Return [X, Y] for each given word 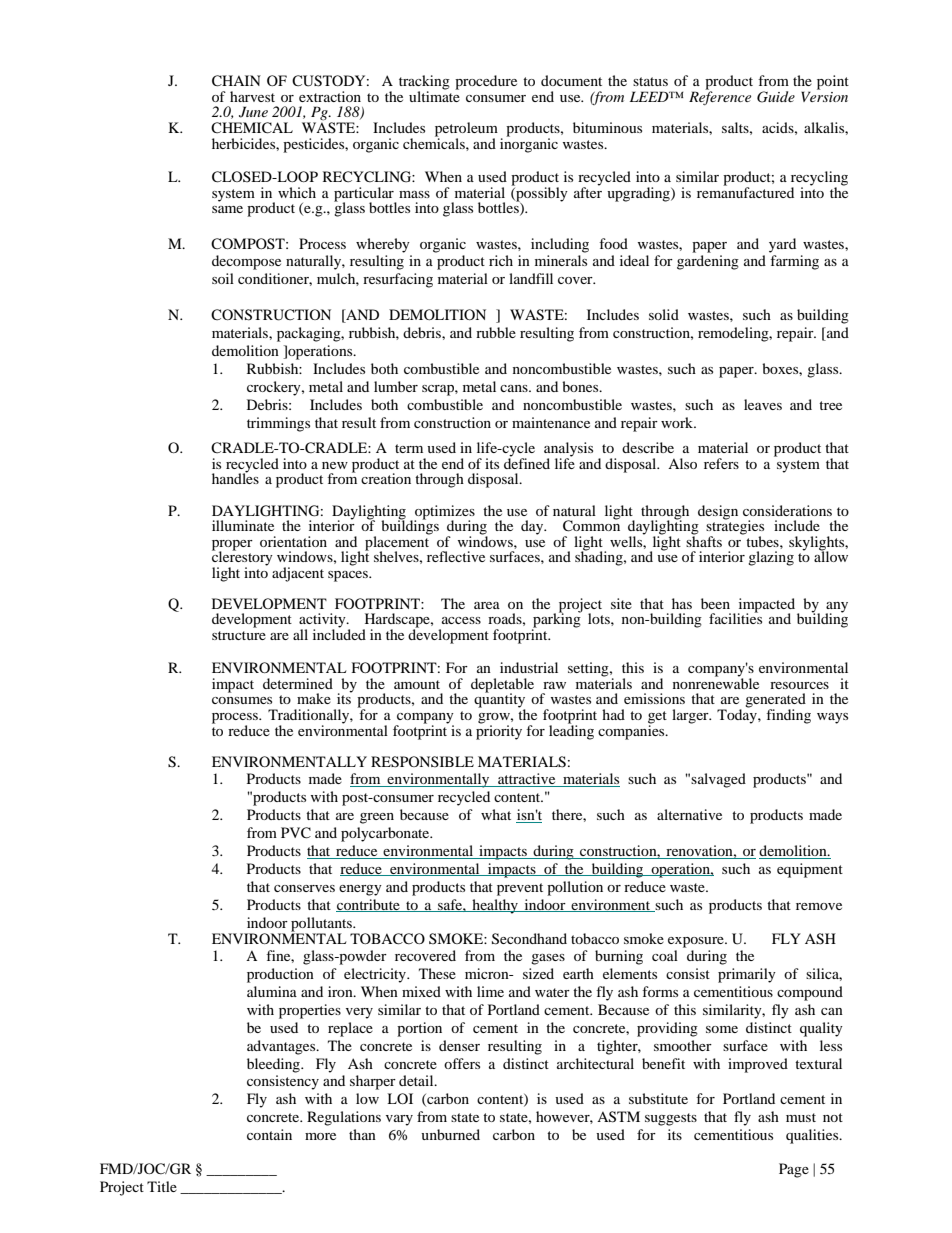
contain [269, 1134]
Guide [776, 97]
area [487, 605]
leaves [763, 404]
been [715, 603]
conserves [304, 888]
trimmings [278, 424]
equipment [810, 870]
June [253, 112]
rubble [496, 332]
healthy [495, 906]
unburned [450, 1134]
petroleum [466, 130]
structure [239, 635]
